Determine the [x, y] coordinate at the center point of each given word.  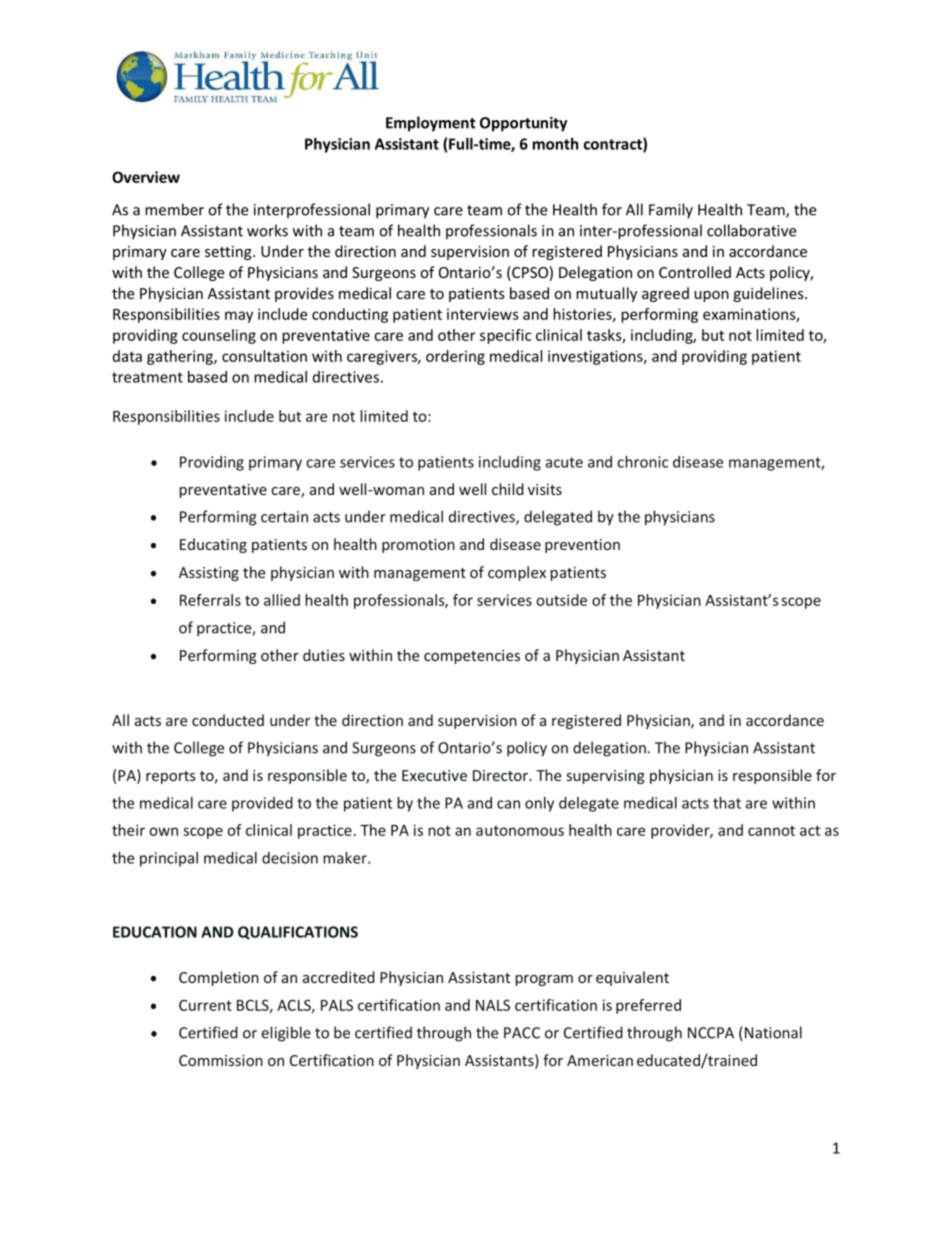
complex [517, 573]
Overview [146, 177]
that [727, 803]
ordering [455, 357]
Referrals [210, 600]
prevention [582, 546]
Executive [434, 775]
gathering [181, 357]
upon [711, 296]
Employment [431, 124]
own [163, 831]
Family [671, 211]
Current [205, 1005]
